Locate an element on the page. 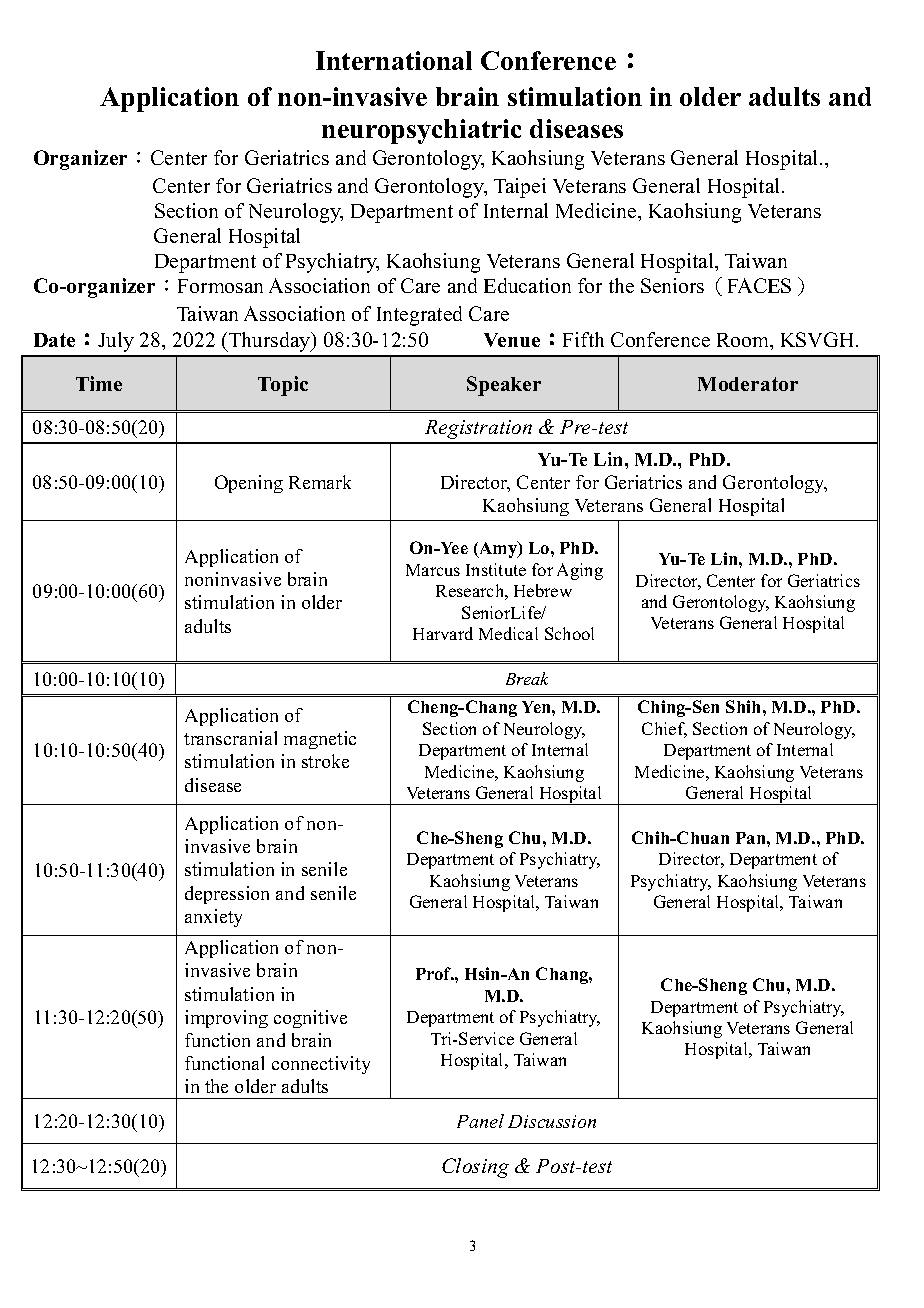 The height and width of the document is (1308, 924). Chief is located at coordinates (664, 730).
